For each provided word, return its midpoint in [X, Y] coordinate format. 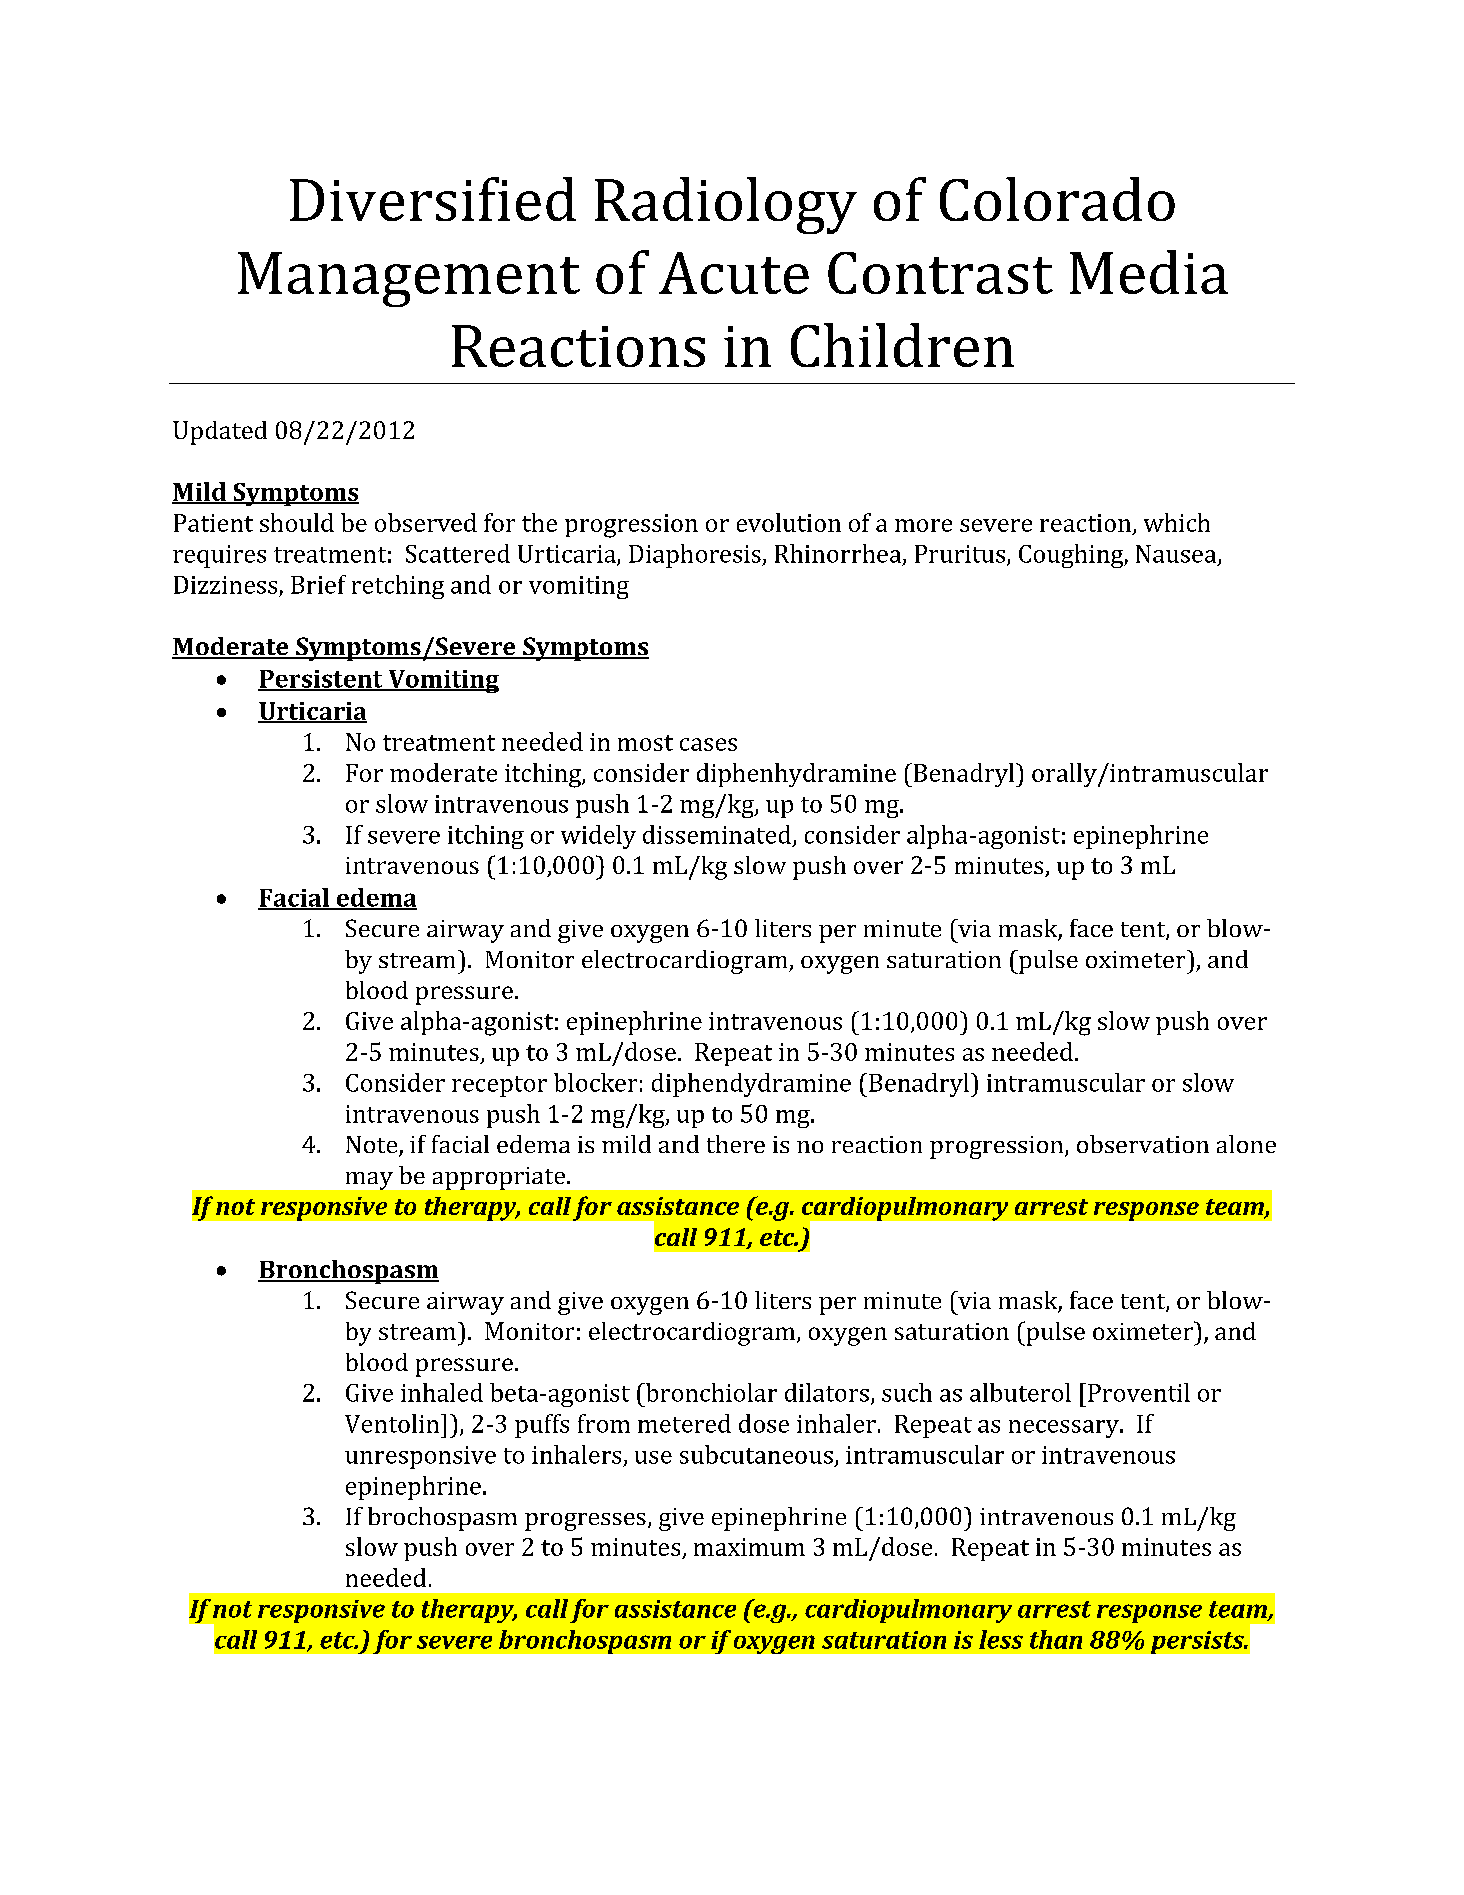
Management [409, 279]
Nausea [1177, 555]
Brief [318, 584]
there [736, 1144]
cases [708, 744]
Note [373, 1146]
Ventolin [393, 1423]
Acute [734, 273]
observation [1143, 1144]
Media [1149, 272]
